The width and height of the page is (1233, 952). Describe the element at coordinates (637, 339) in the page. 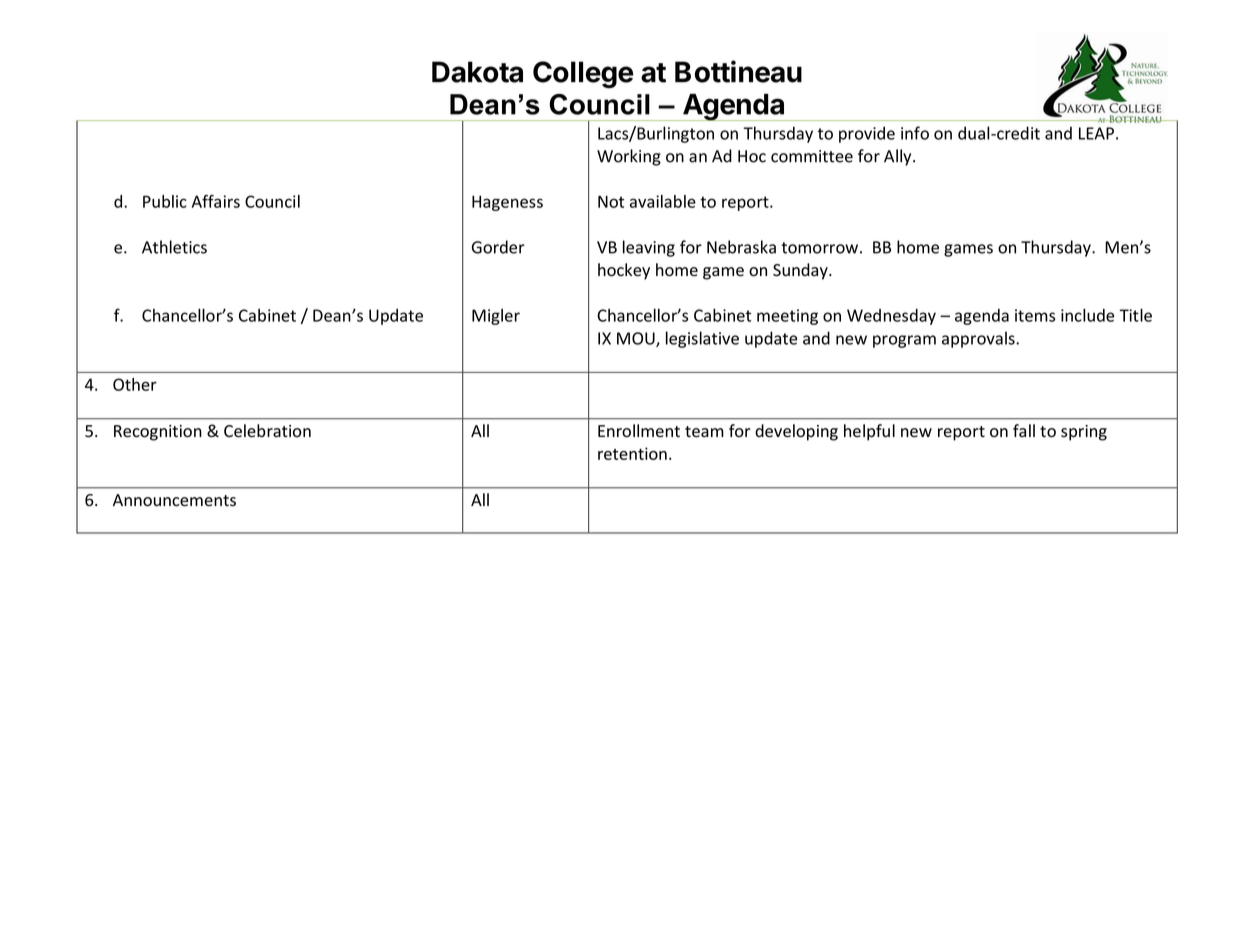

I see `MOU` at that location.
